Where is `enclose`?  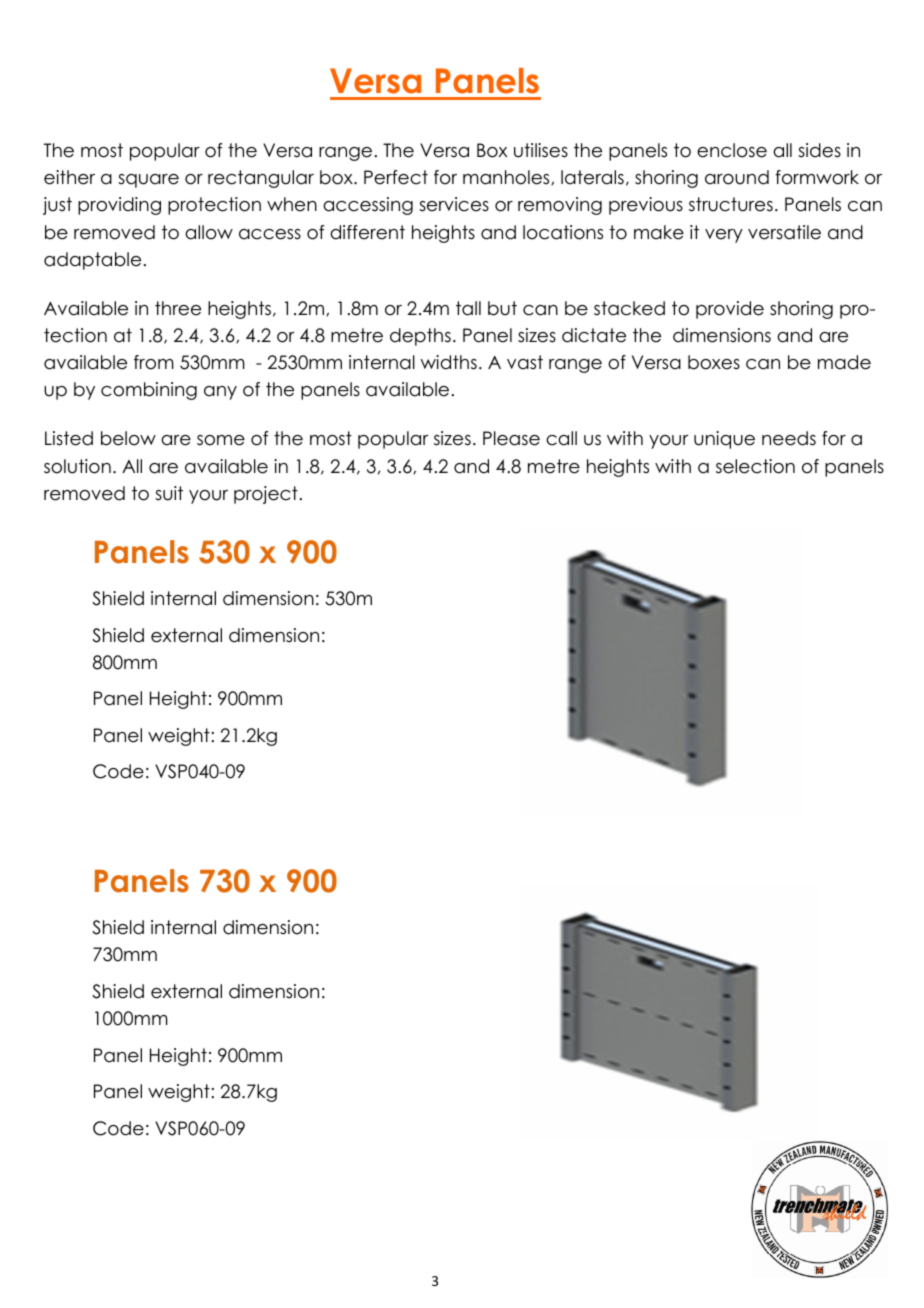 enclose is located at coordinates (732, 150).
